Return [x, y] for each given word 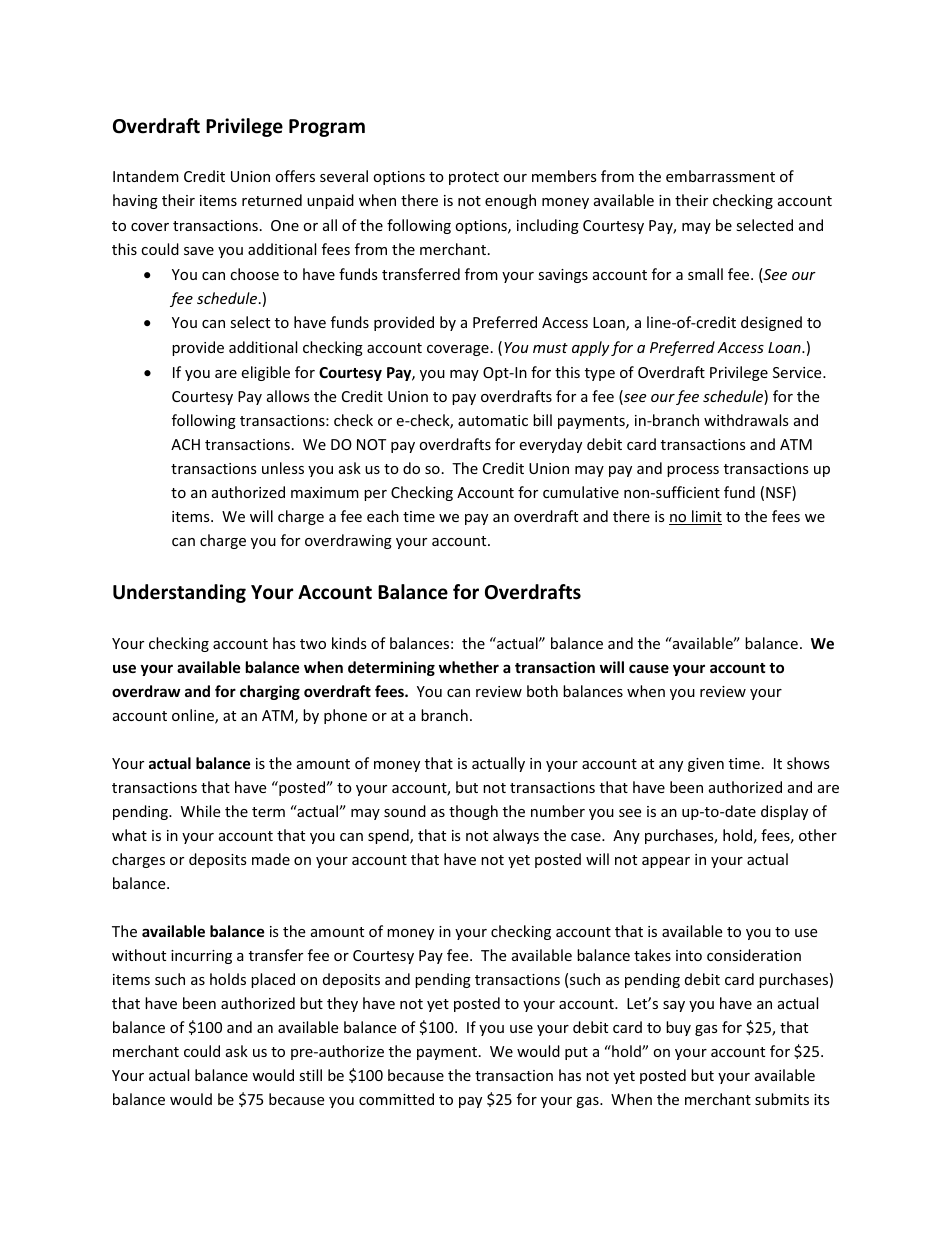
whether [469, 667]
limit [706, 517]
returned [272, 200]
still [310, 1075]
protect [474, 178]
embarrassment [720, 176]
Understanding [179, 593]
